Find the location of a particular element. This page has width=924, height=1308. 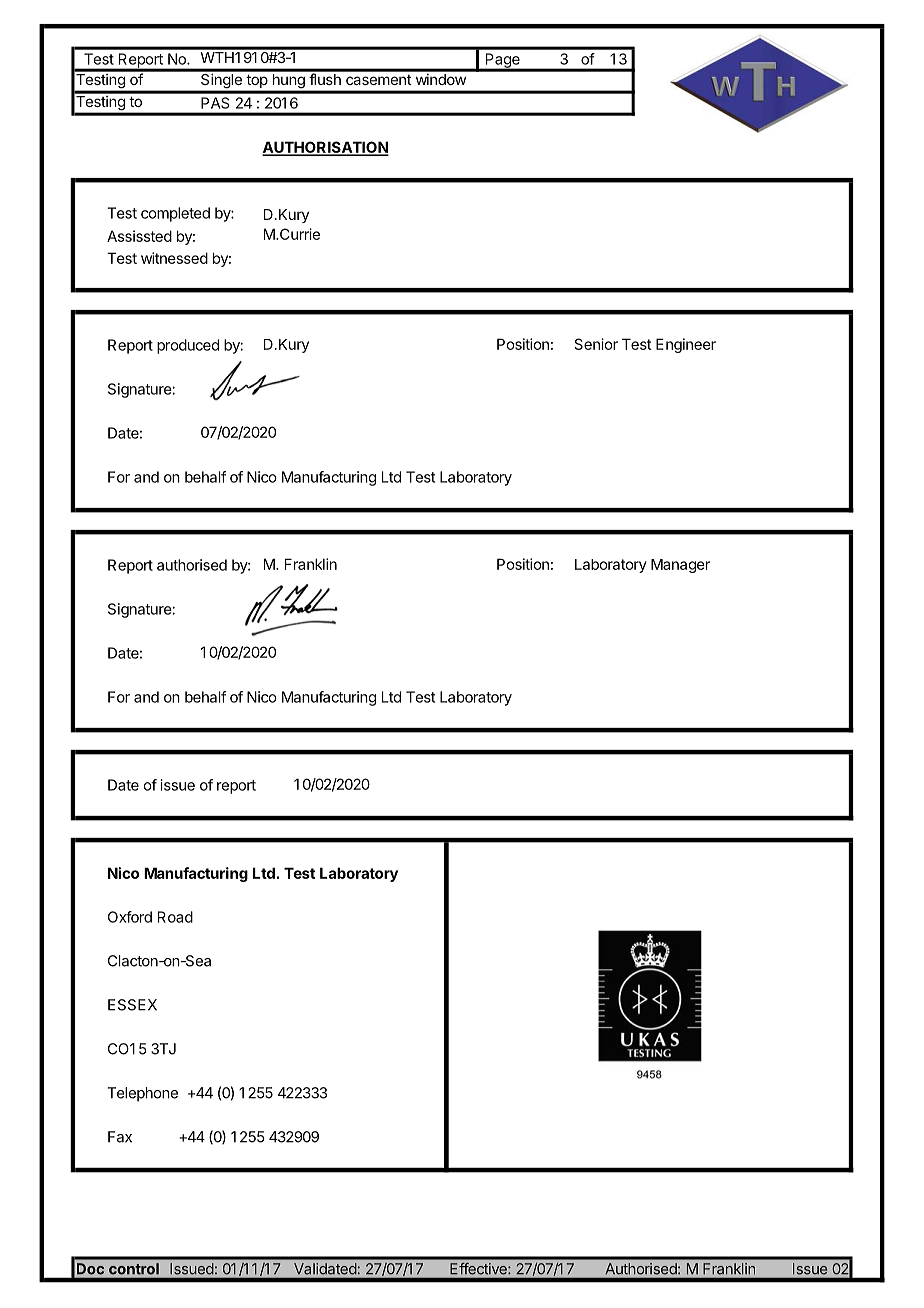

Manager is located at coordinates (680, 566).
